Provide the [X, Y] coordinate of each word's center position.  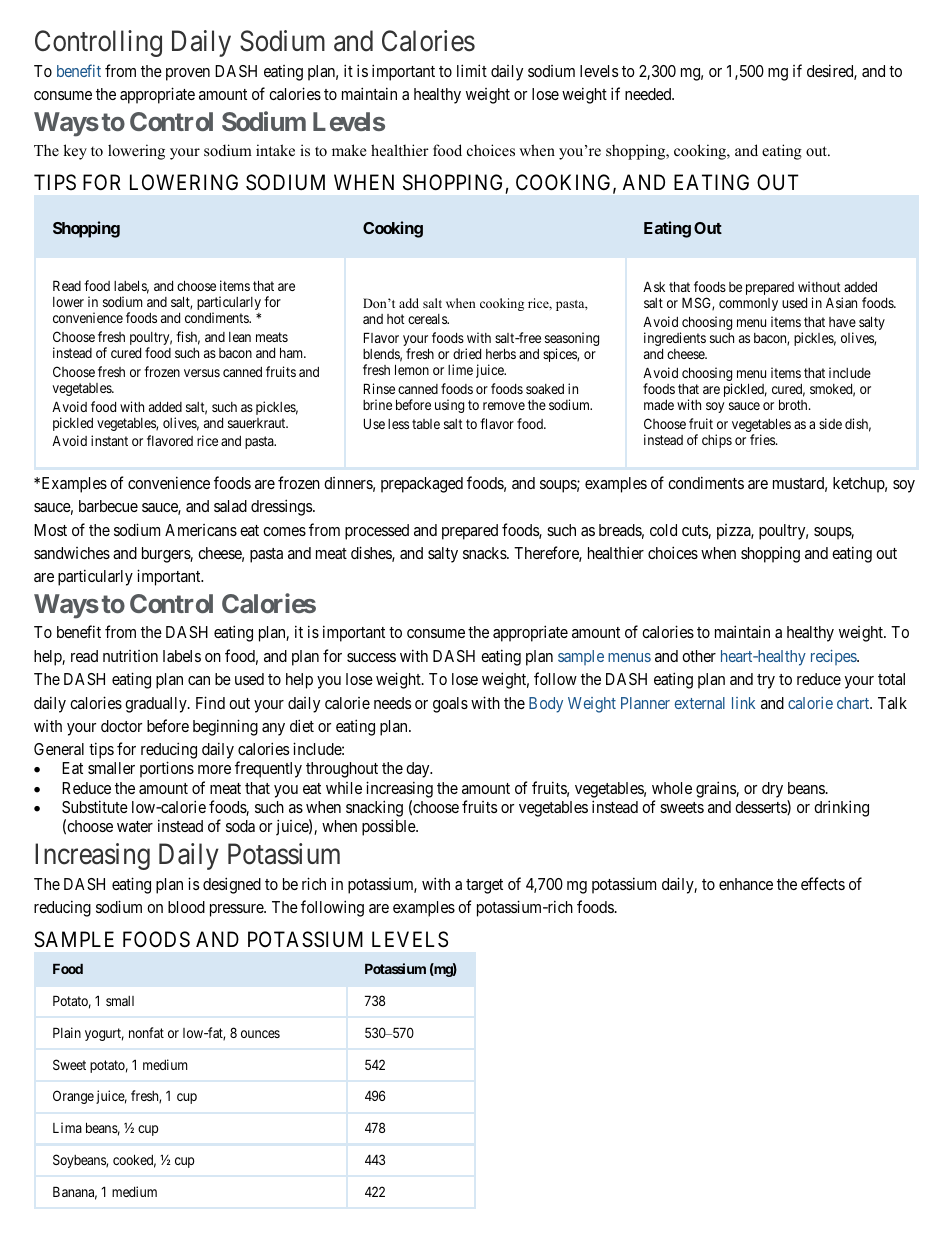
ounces [260, 1034]
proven [188, 74]
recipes [834, 657]
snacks [485, 553]
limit [472, 70]
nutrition [130, 656]
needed [649, 94]
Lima [67, 1127]
